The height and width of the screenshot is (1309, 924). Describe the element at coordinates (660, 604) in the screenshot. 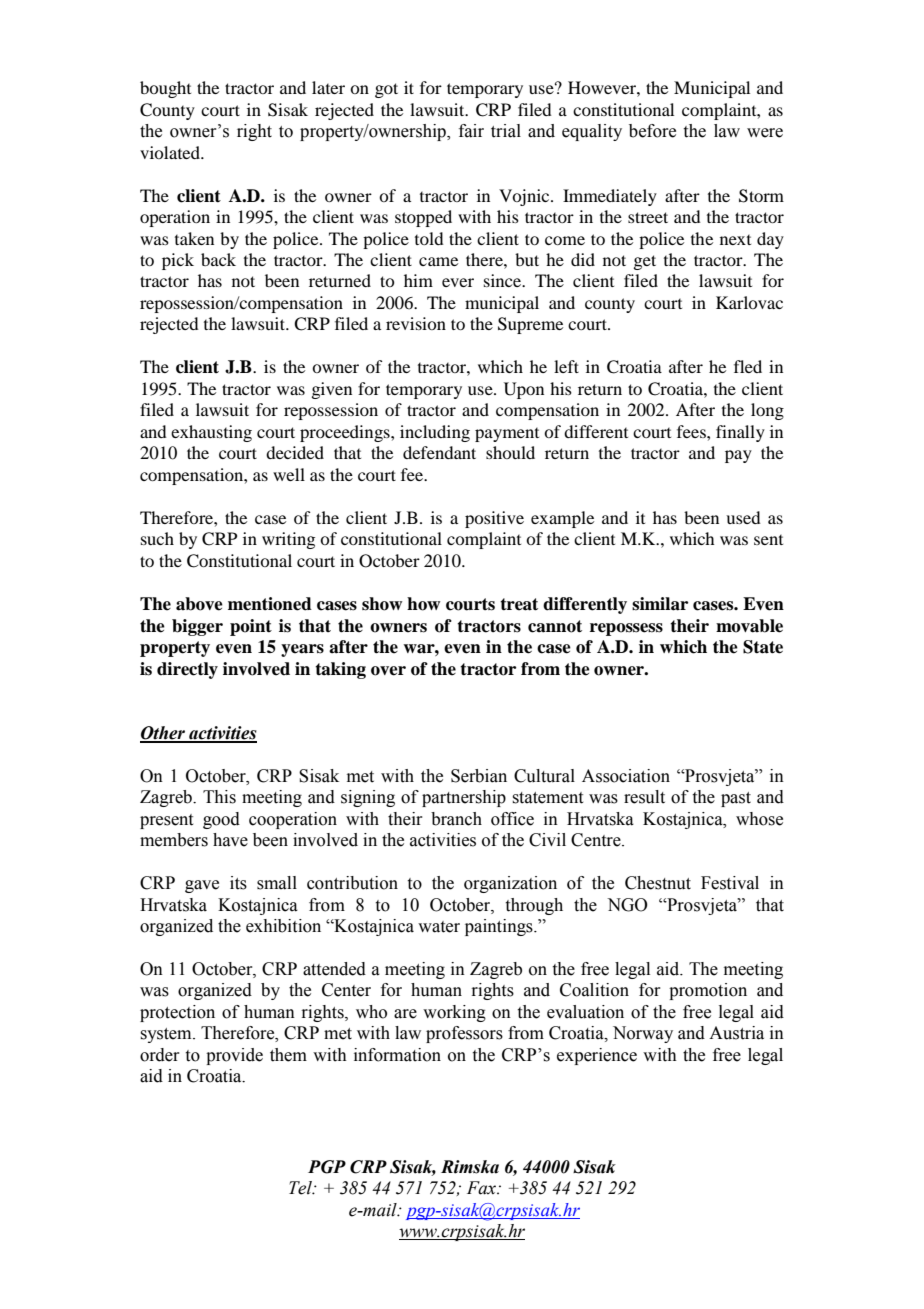

I see `similar` at that location.
